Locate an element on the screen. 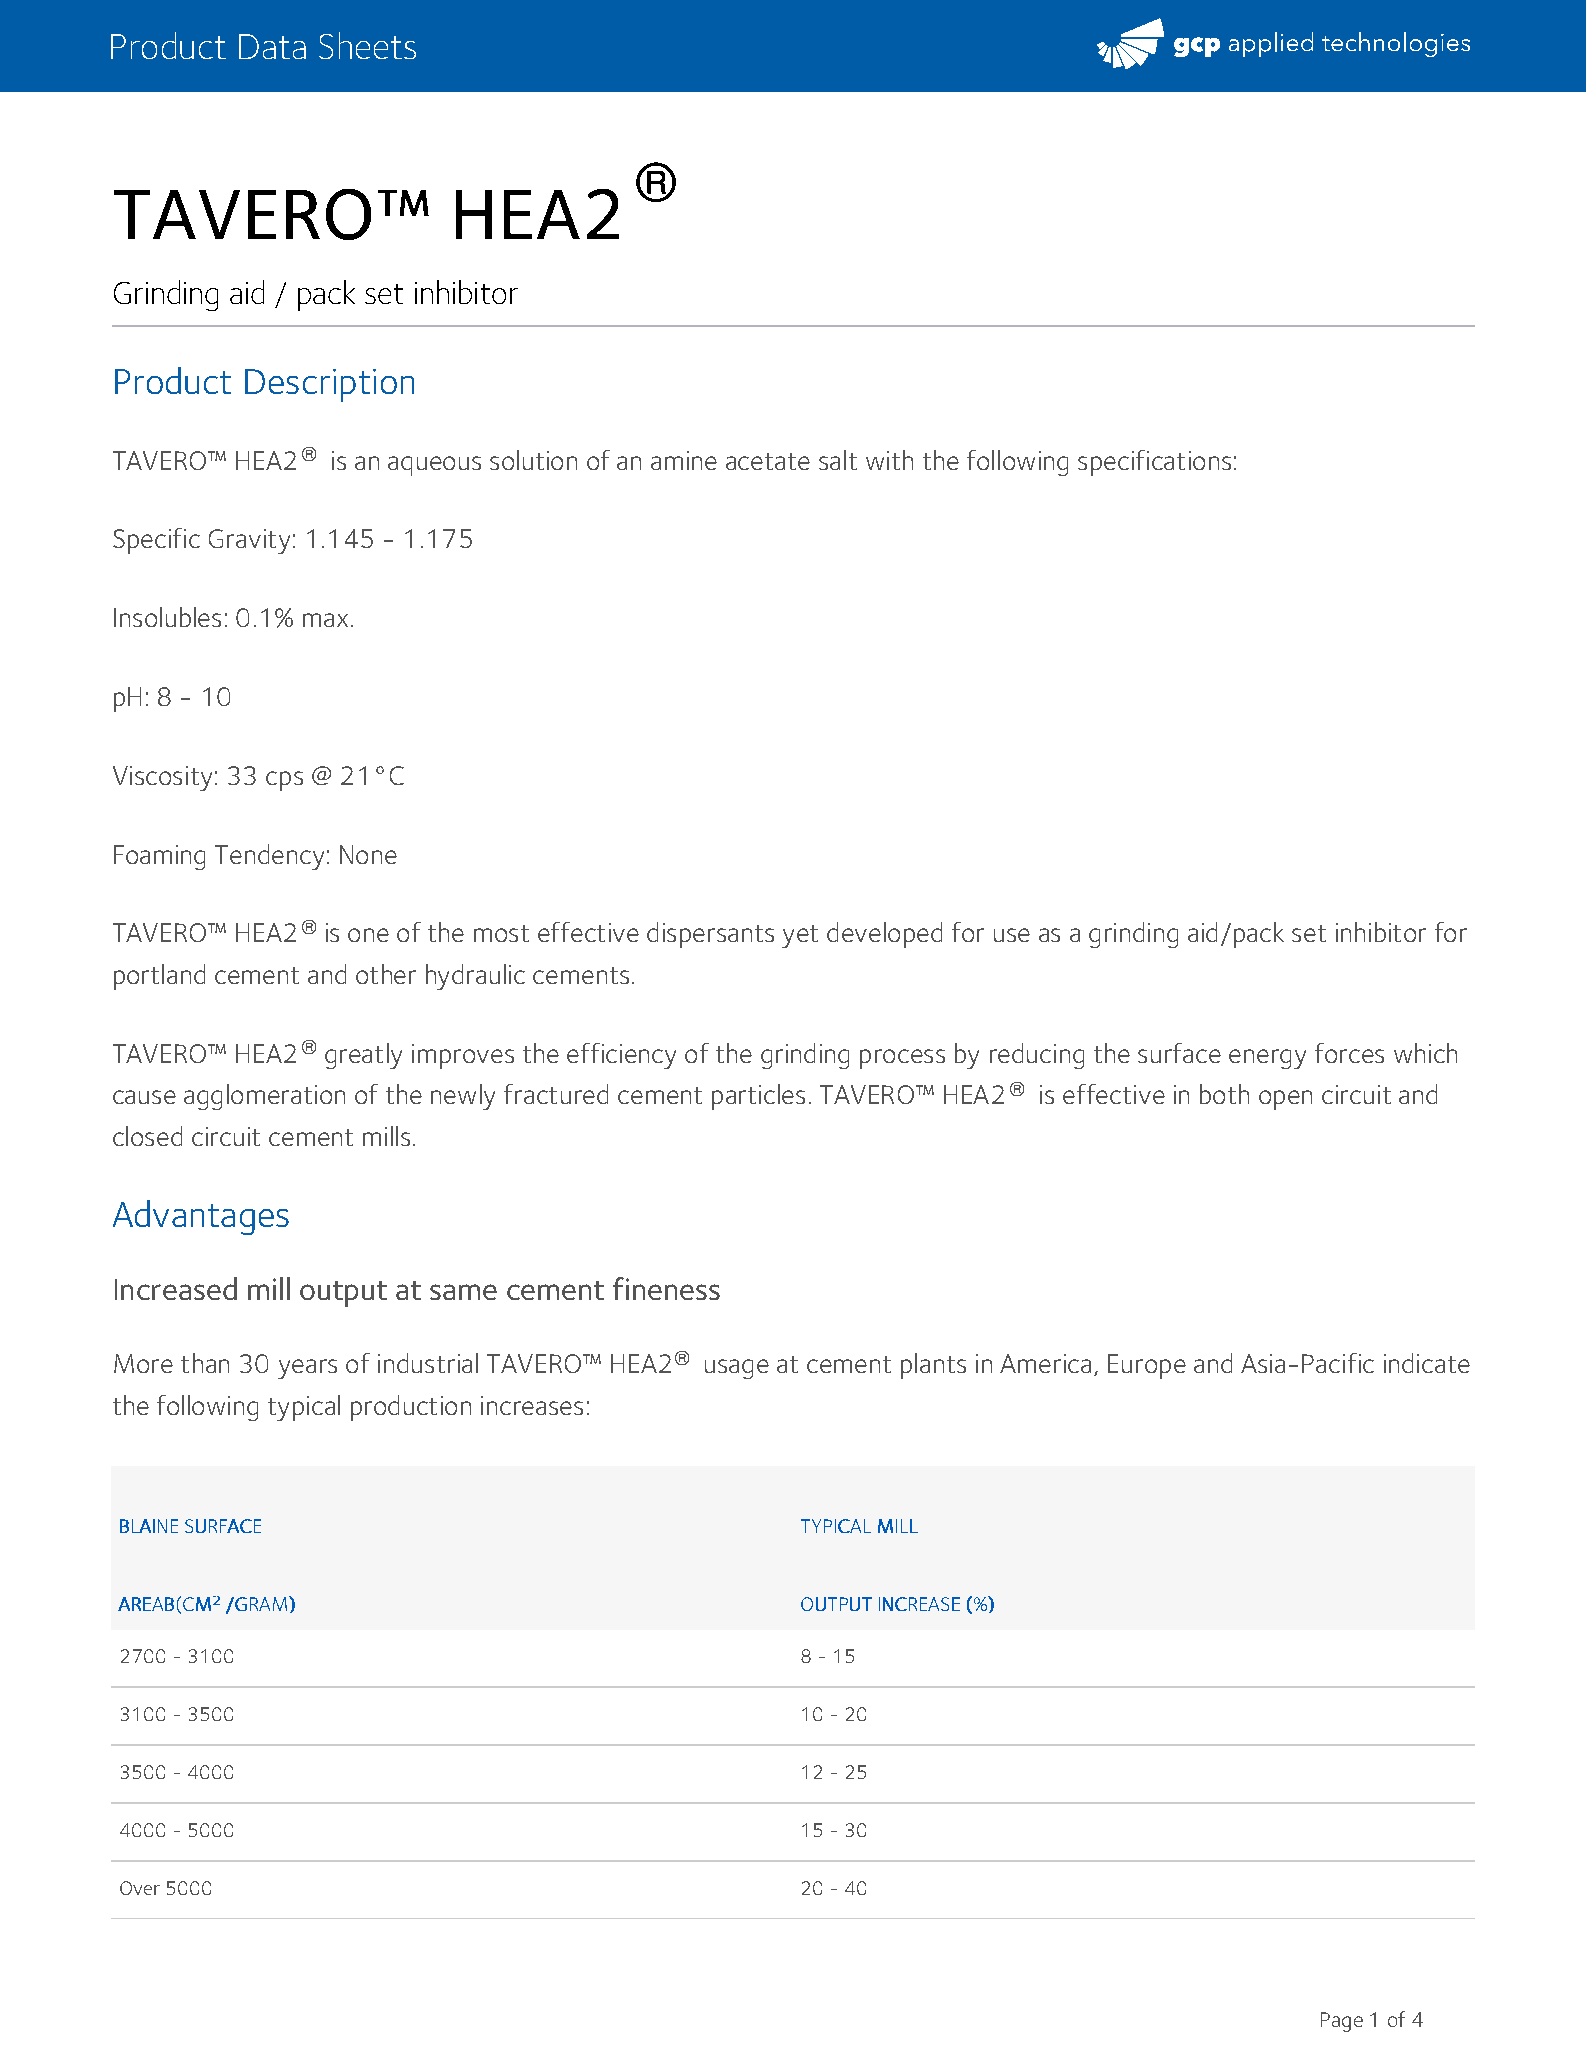 This screenshot has width=1586, height=2052. Data is located at coordinates (272, 46).
